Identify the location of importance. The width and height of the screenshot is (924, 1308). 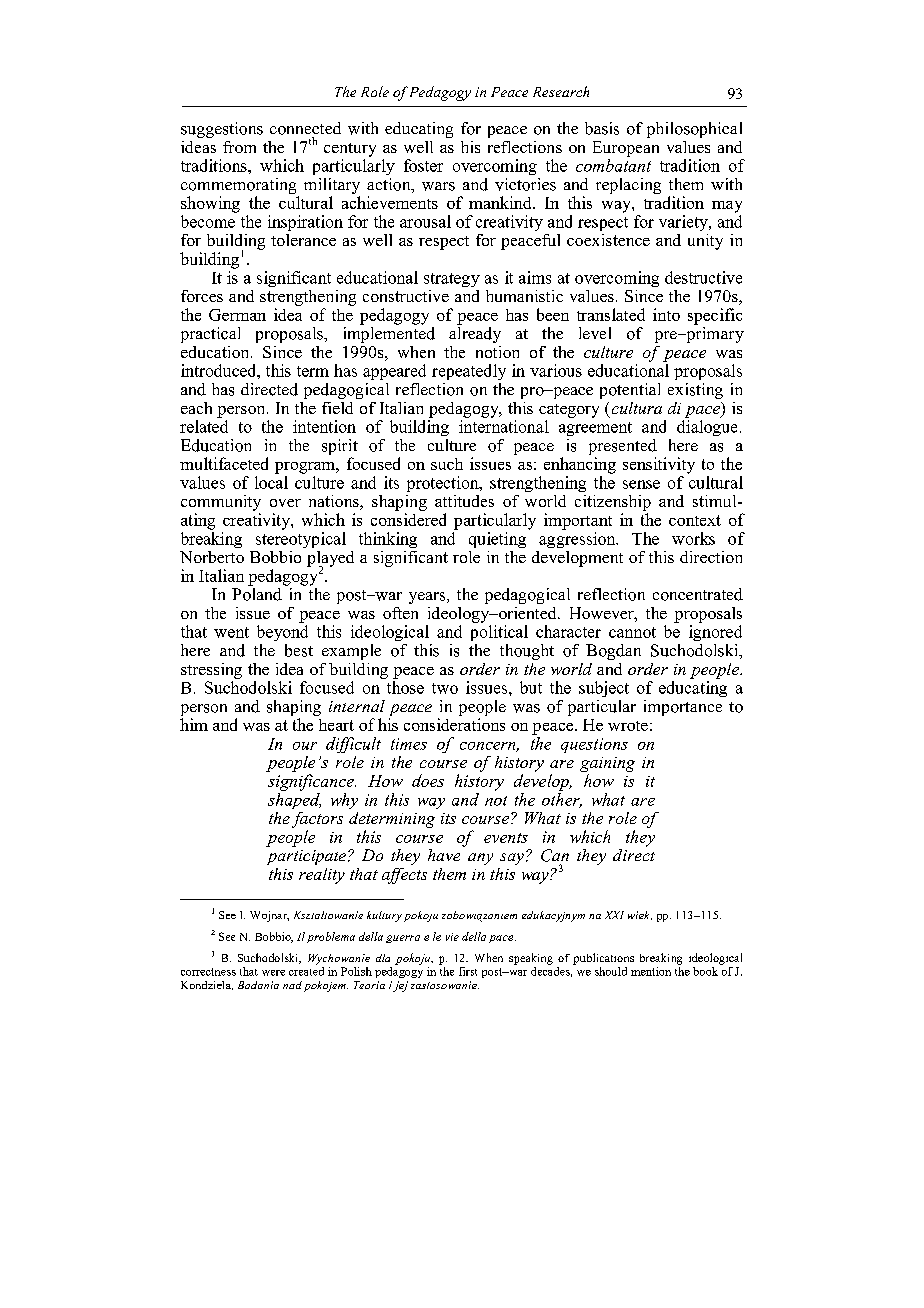
(683, 708).
